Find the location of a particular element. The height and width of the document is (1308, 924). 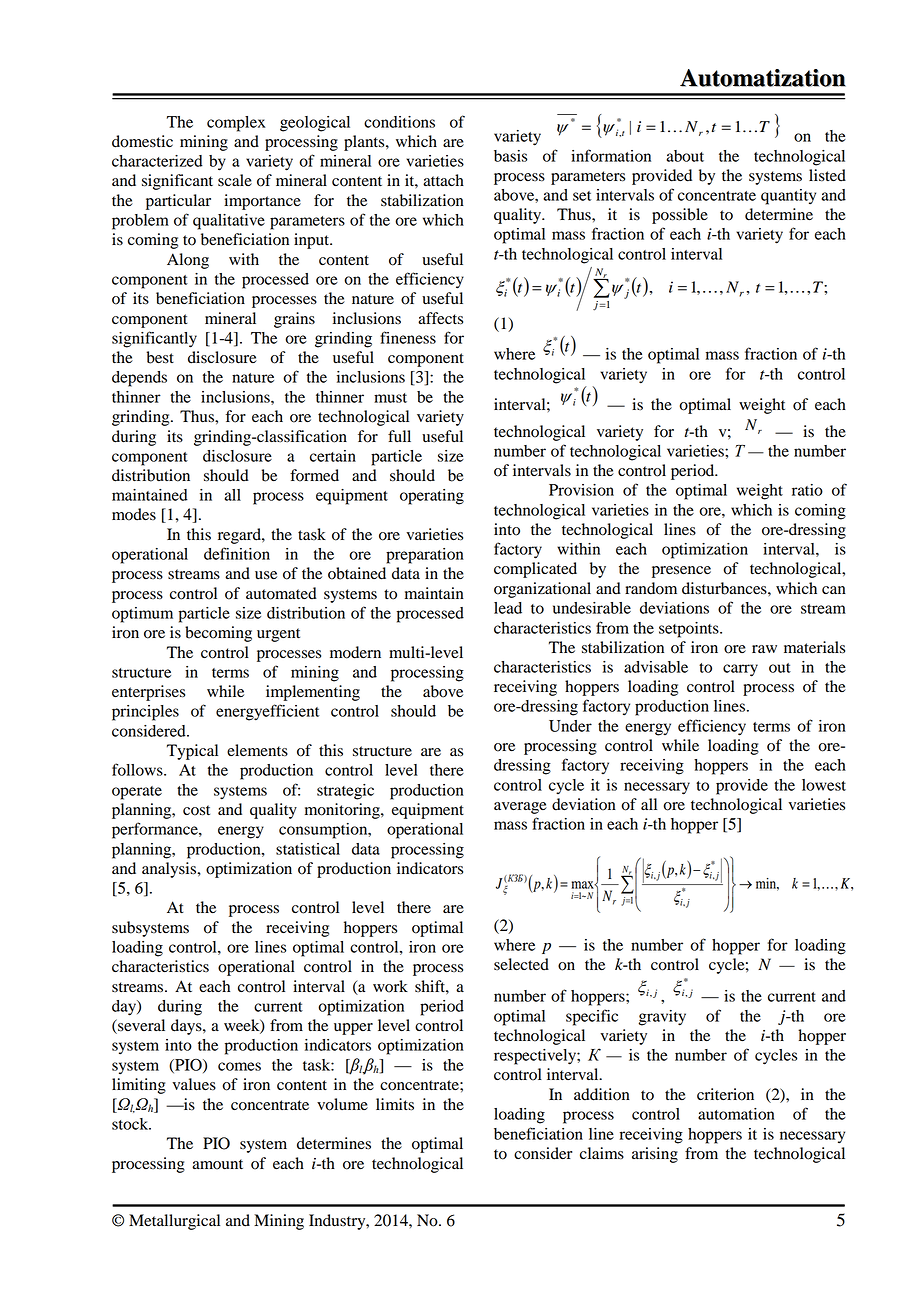

presence is located at coordinates (681, 572).
